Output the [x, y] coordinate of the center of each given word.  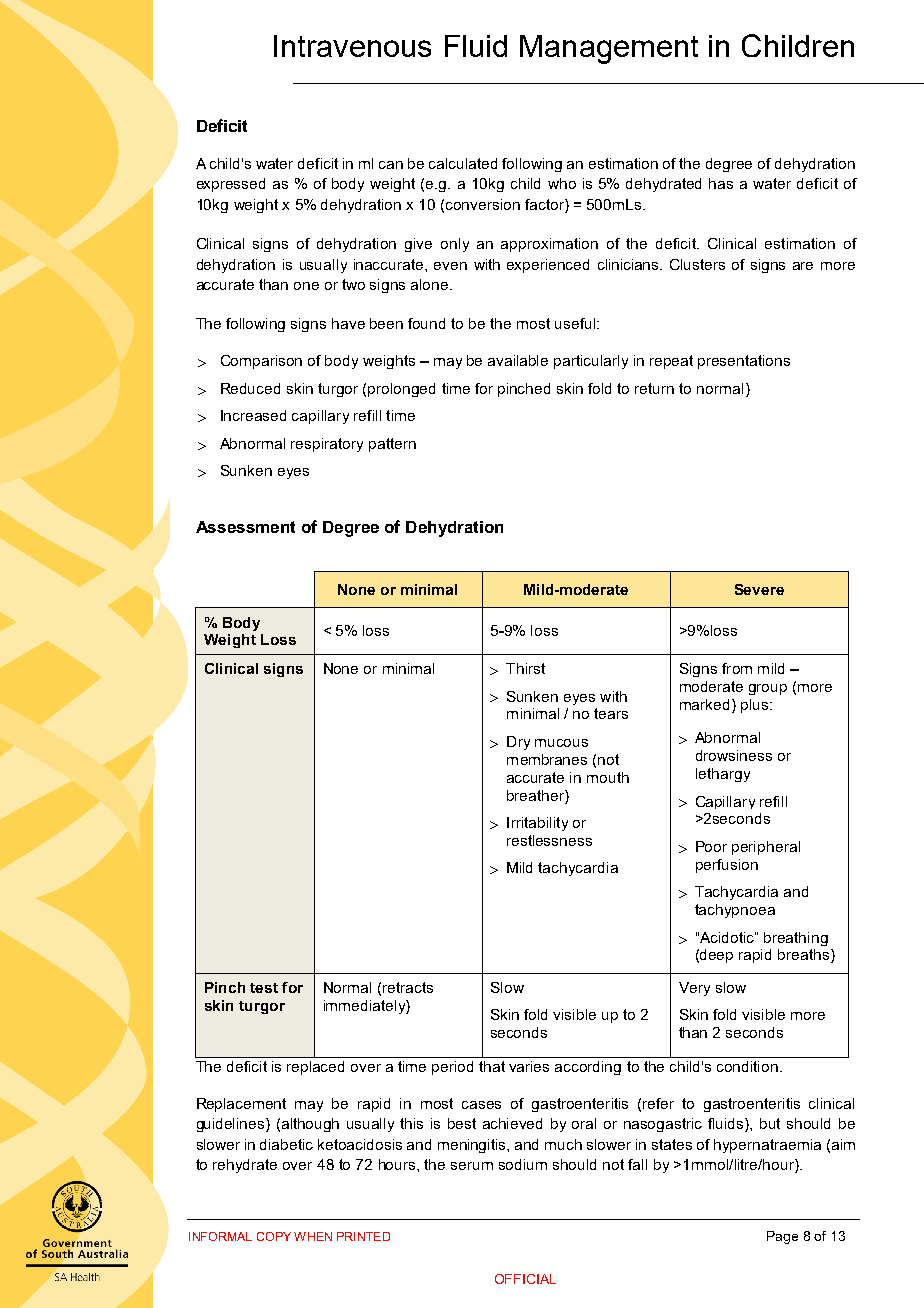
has [721, 183]
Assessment [245, 527]
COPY [274, 1236]
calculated [463, 163]
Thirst [525, 668]
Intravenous [352, 46]
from [737, 668]
